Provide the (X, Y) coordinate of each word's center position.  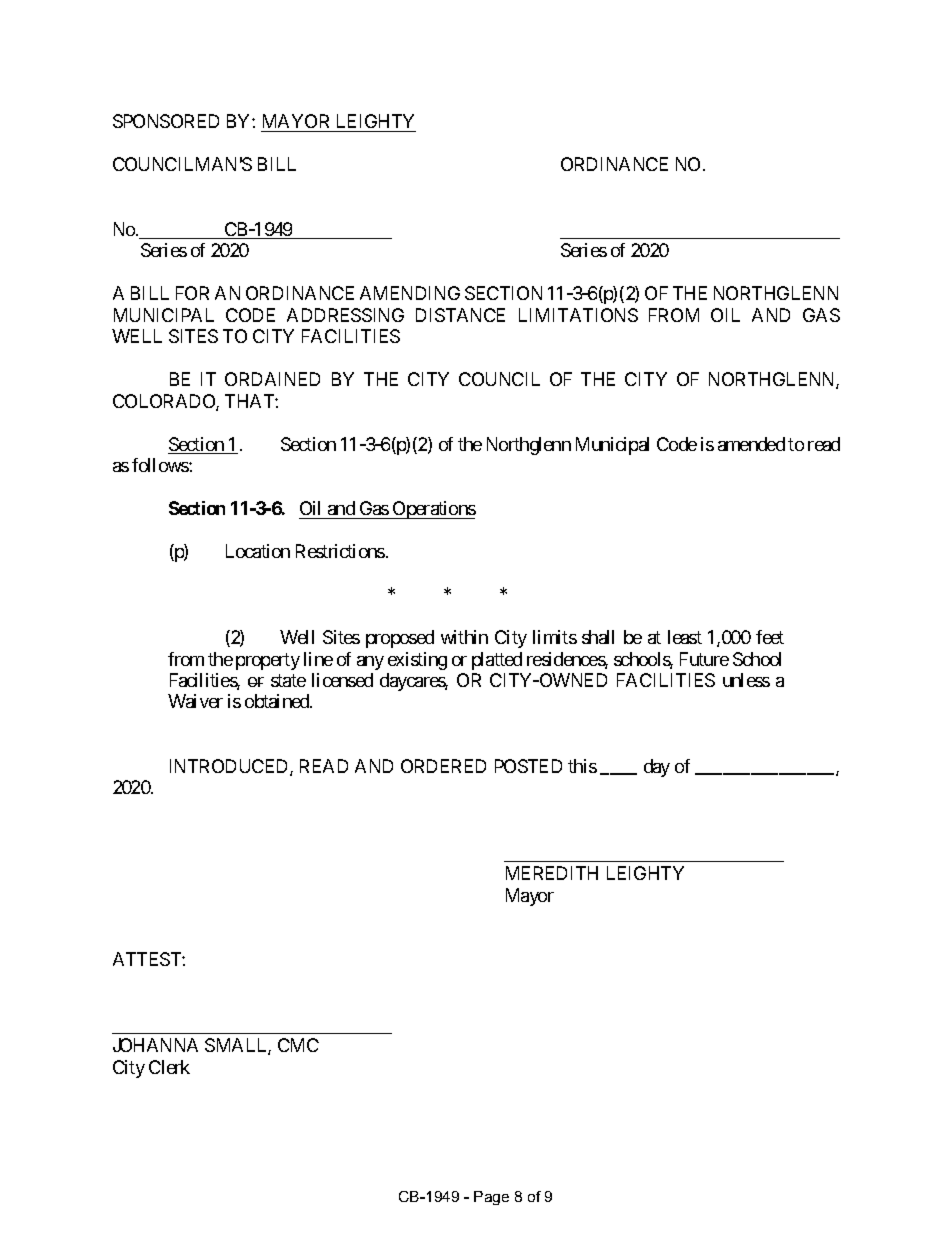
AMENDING (410, 293)
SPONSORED (166, 121)
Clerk (169, 1067)
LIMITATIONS (578, 315)
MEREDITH (552, 873)
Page (491, 1198)
